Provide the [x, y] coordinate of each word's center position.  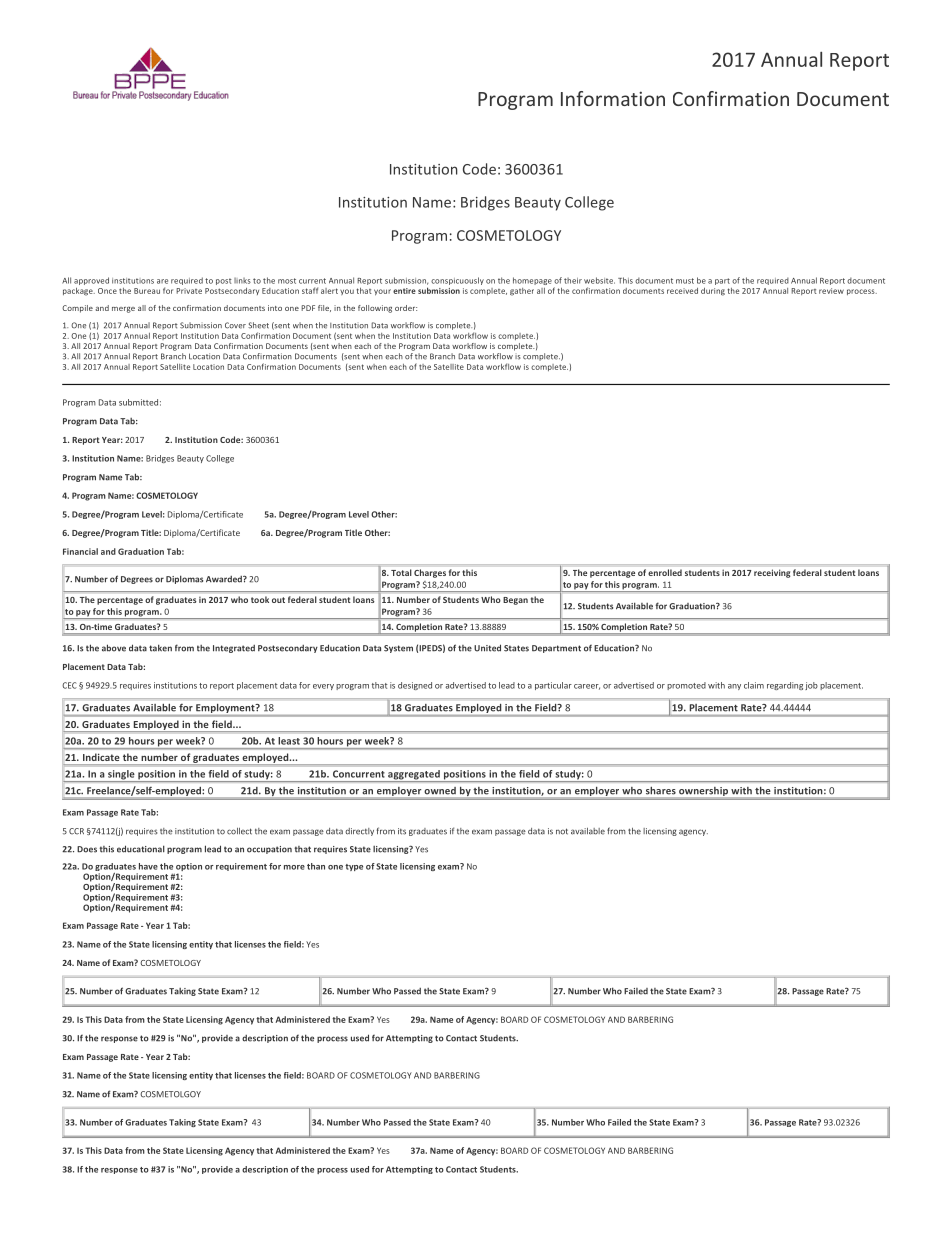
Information [613, 98]
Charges [430, 573]
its [402, 831]
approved [91, 281]
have [148, 866]
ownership [703, 791]
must [685, 281]
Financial [80, 551]
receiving [772, 573]
